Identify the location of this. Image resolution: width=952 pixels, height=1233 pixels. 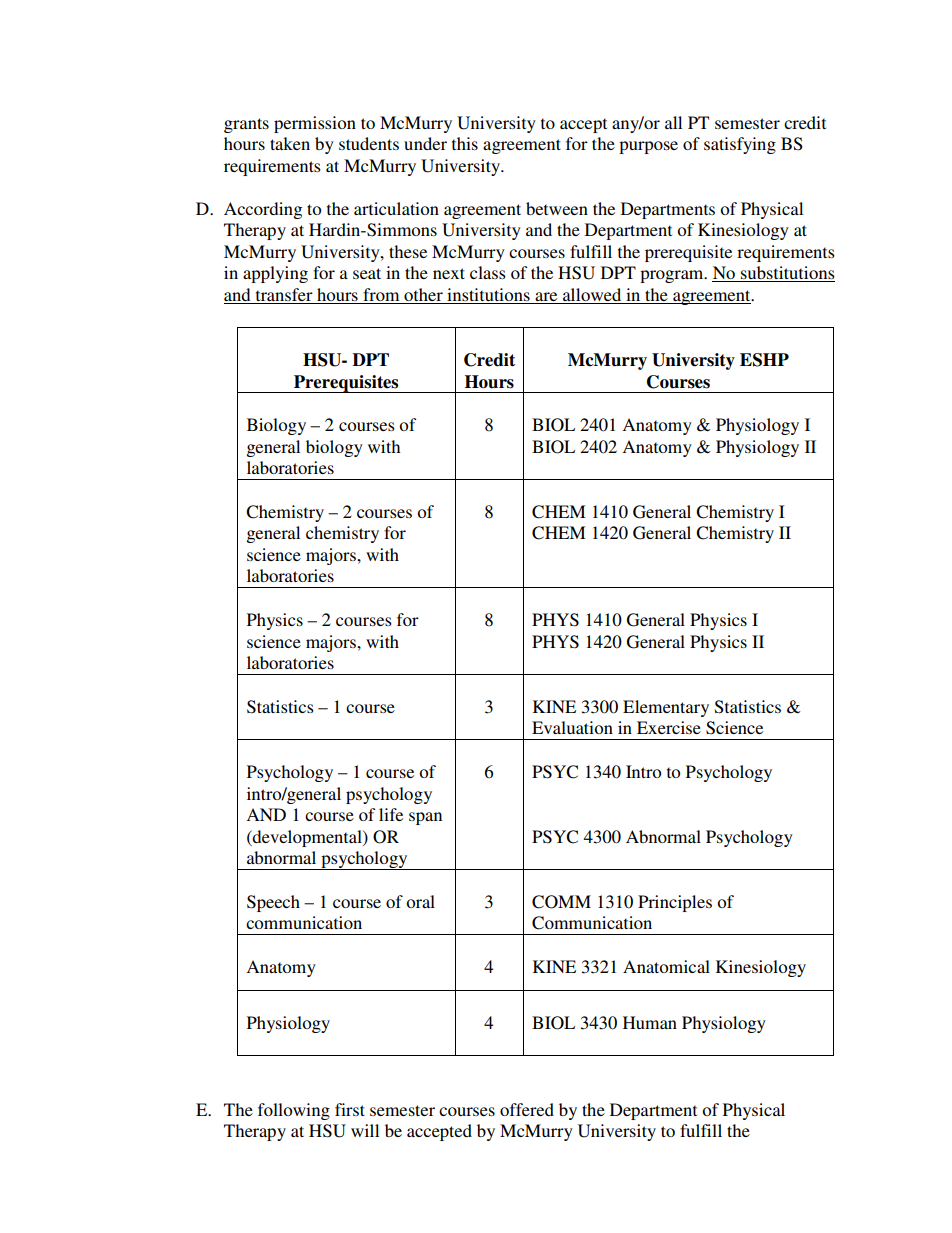
(465, 143).
